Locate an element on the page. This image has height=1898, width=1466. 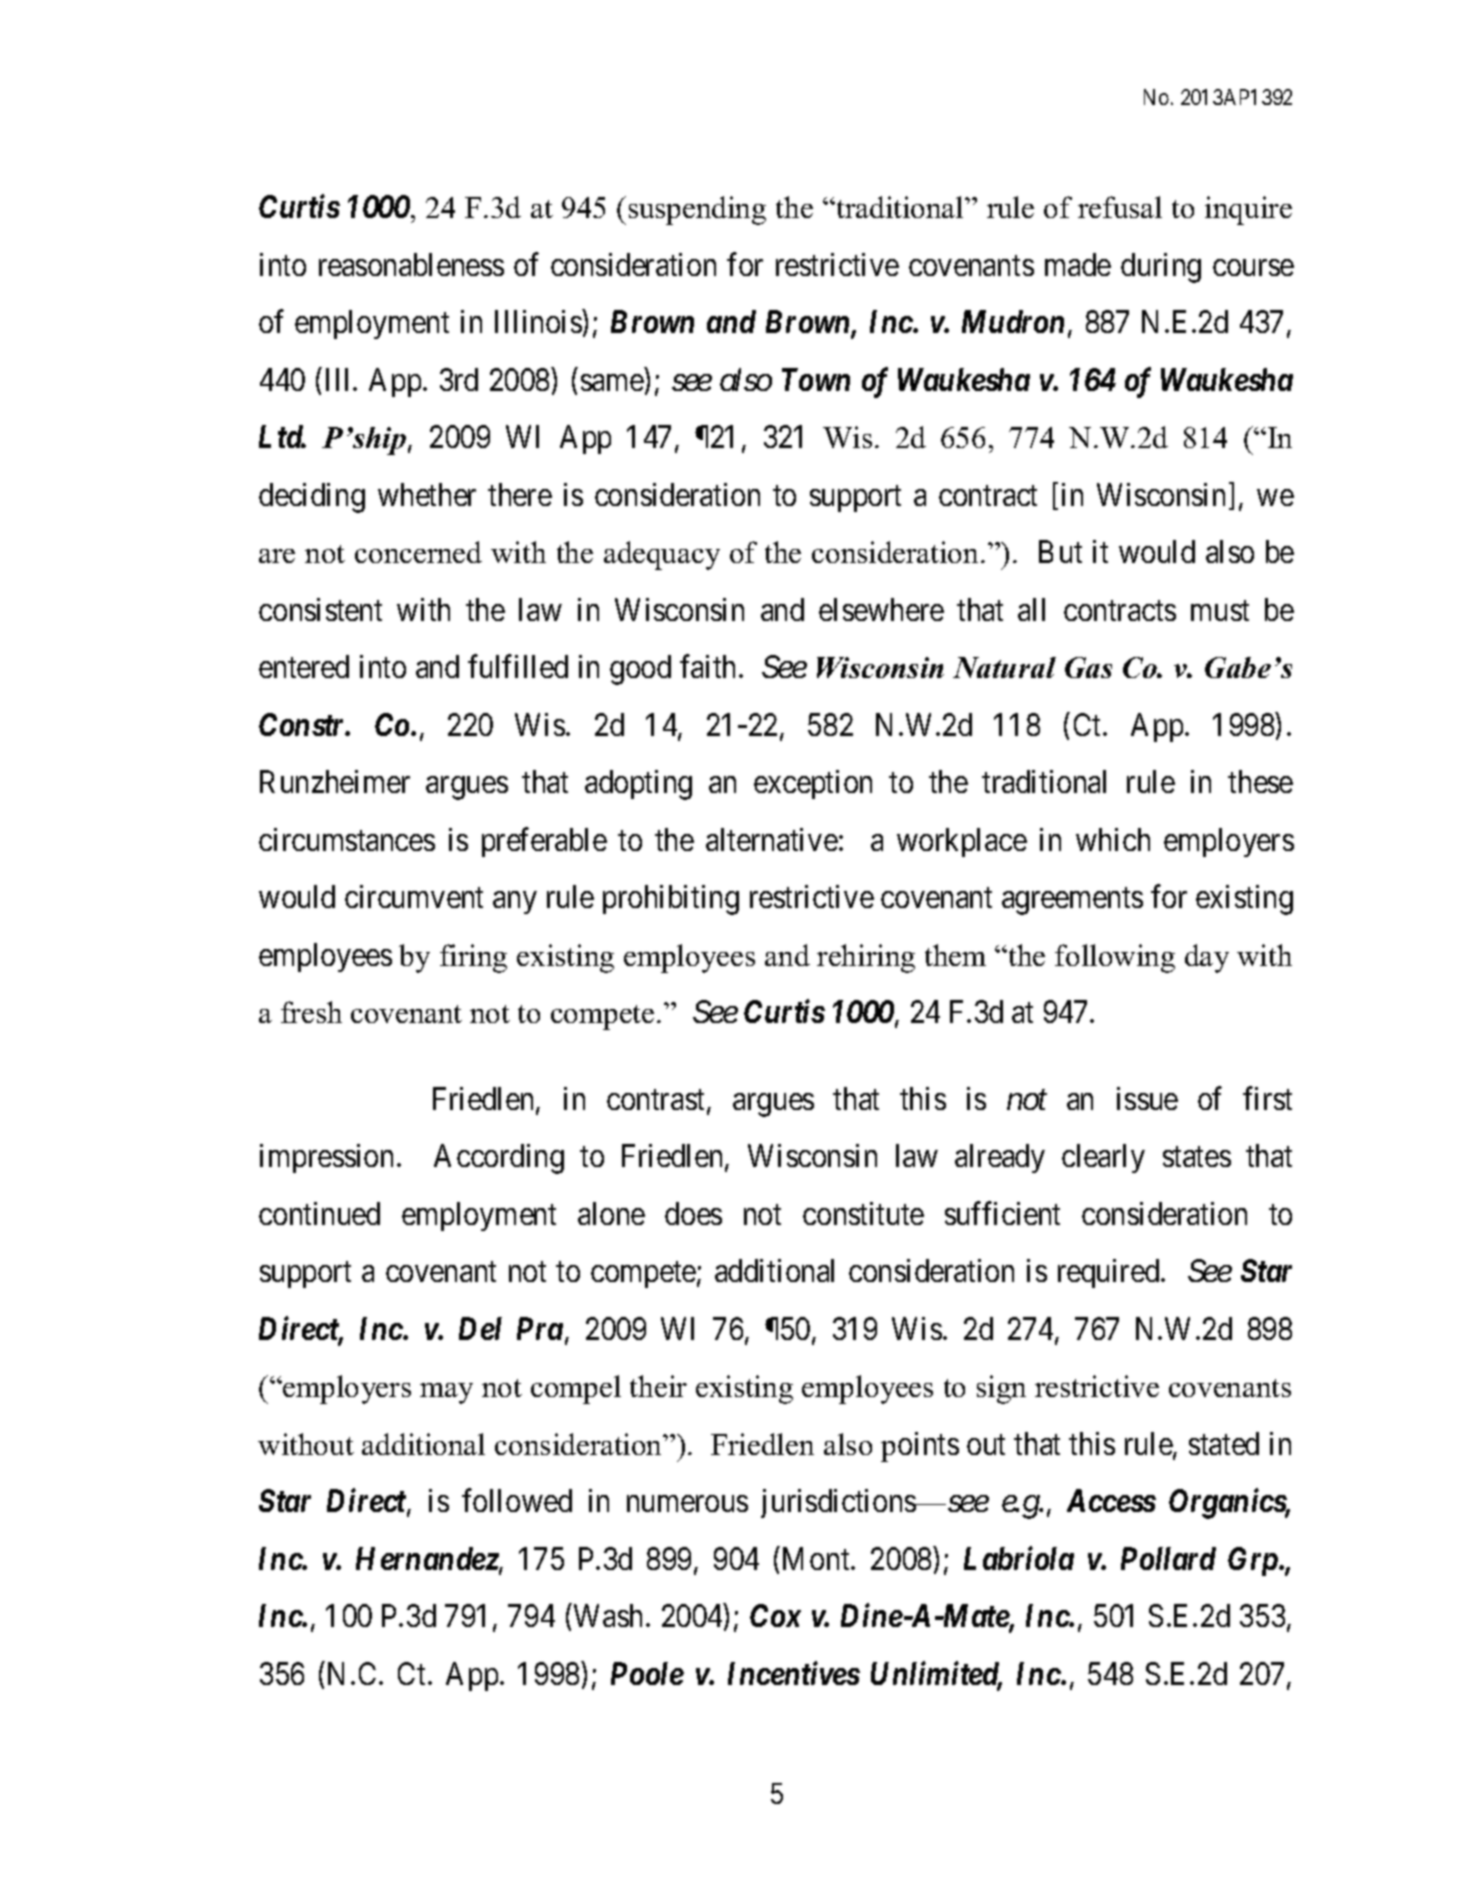
faith is located at coordinates (707, 666).
